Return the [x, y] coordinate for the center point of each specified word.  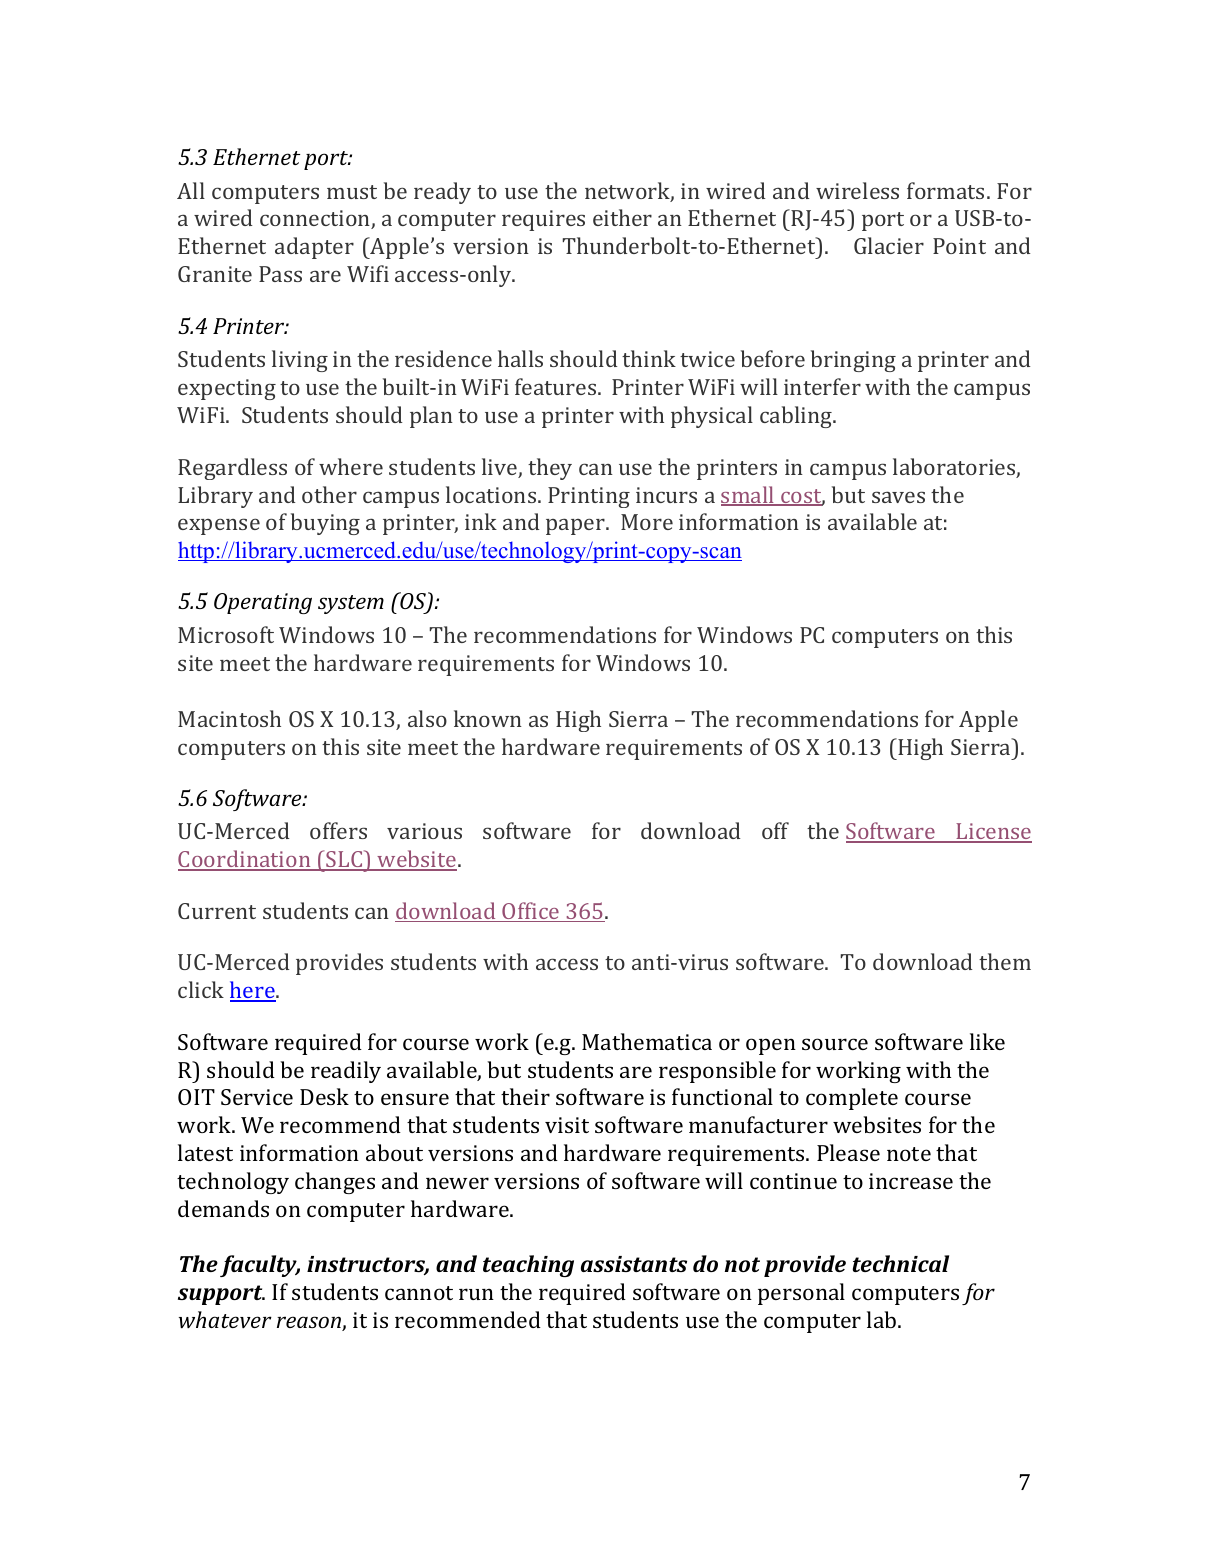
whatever [225, 1319]
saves [898, 497]
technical [900, 1263]
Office [531, 912]
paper [576, 526]
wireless [857, 190]
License [993, 833]
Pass [280, 274]
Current [217, 911]
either [622, 217]
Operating [263, 603]
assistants [634, 1264]
